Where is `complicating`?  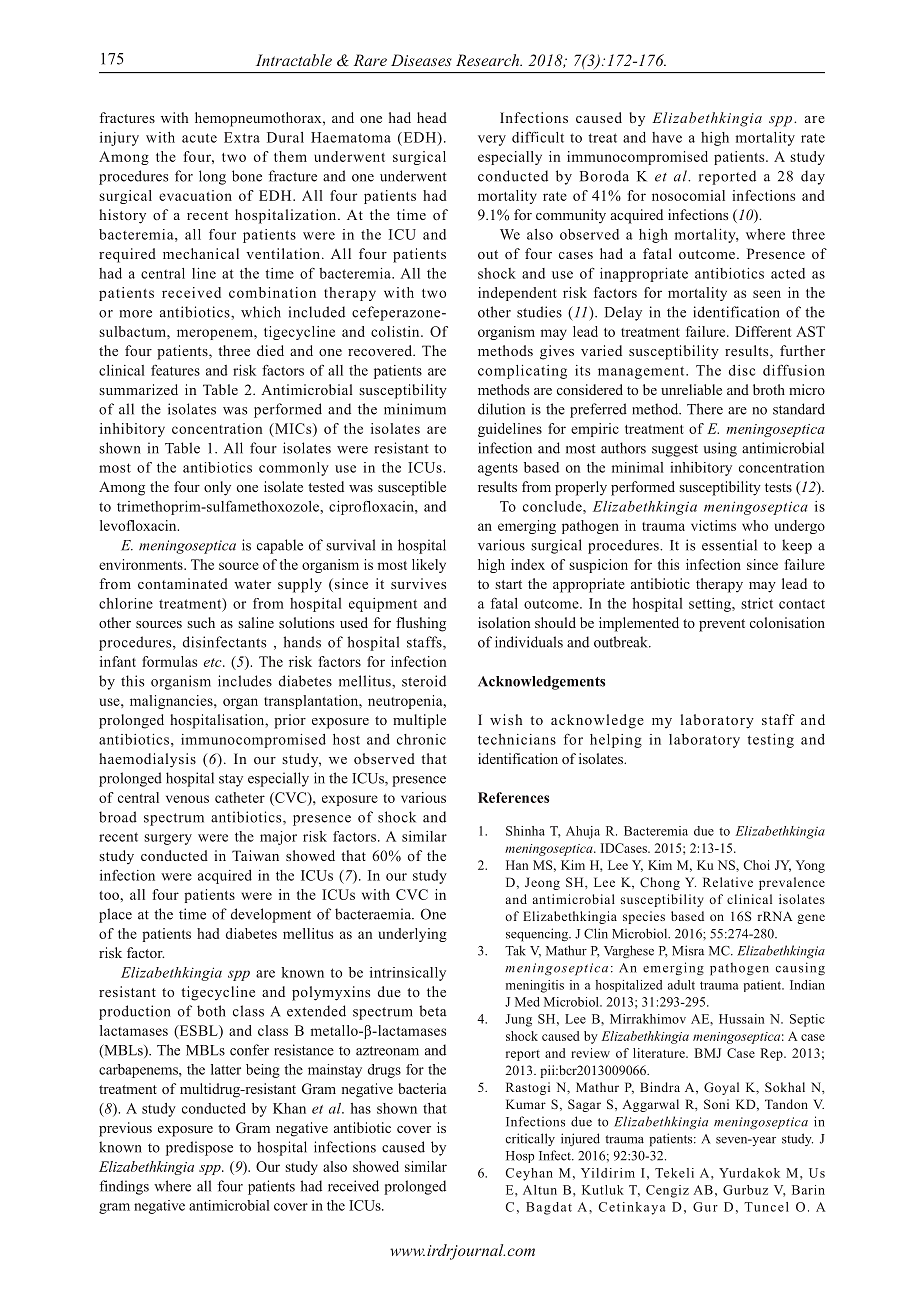
complicating is located at coordinates (522, 372).
